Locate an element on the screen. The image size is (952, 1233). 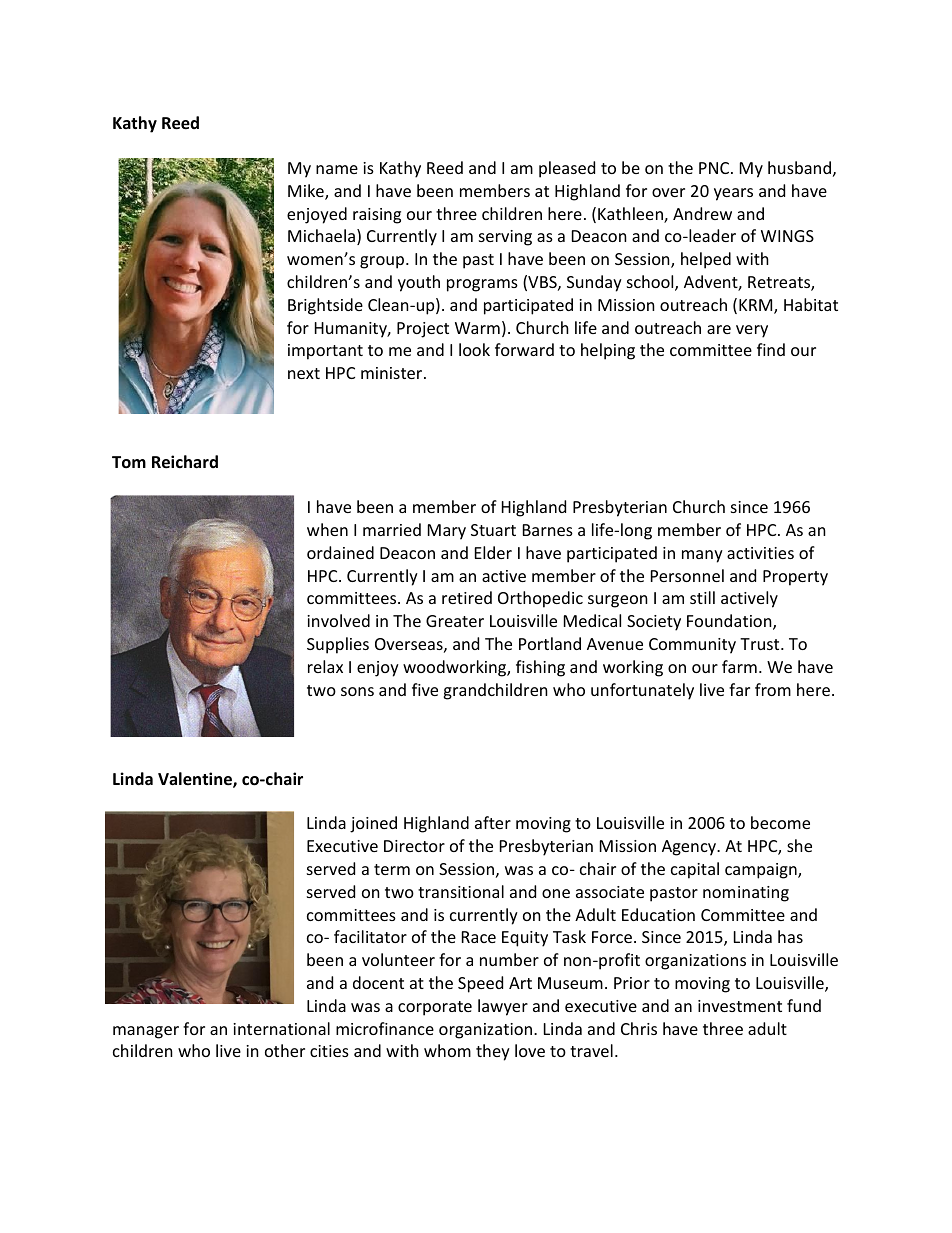
lawyer is located at coordinates (503, 1007).
